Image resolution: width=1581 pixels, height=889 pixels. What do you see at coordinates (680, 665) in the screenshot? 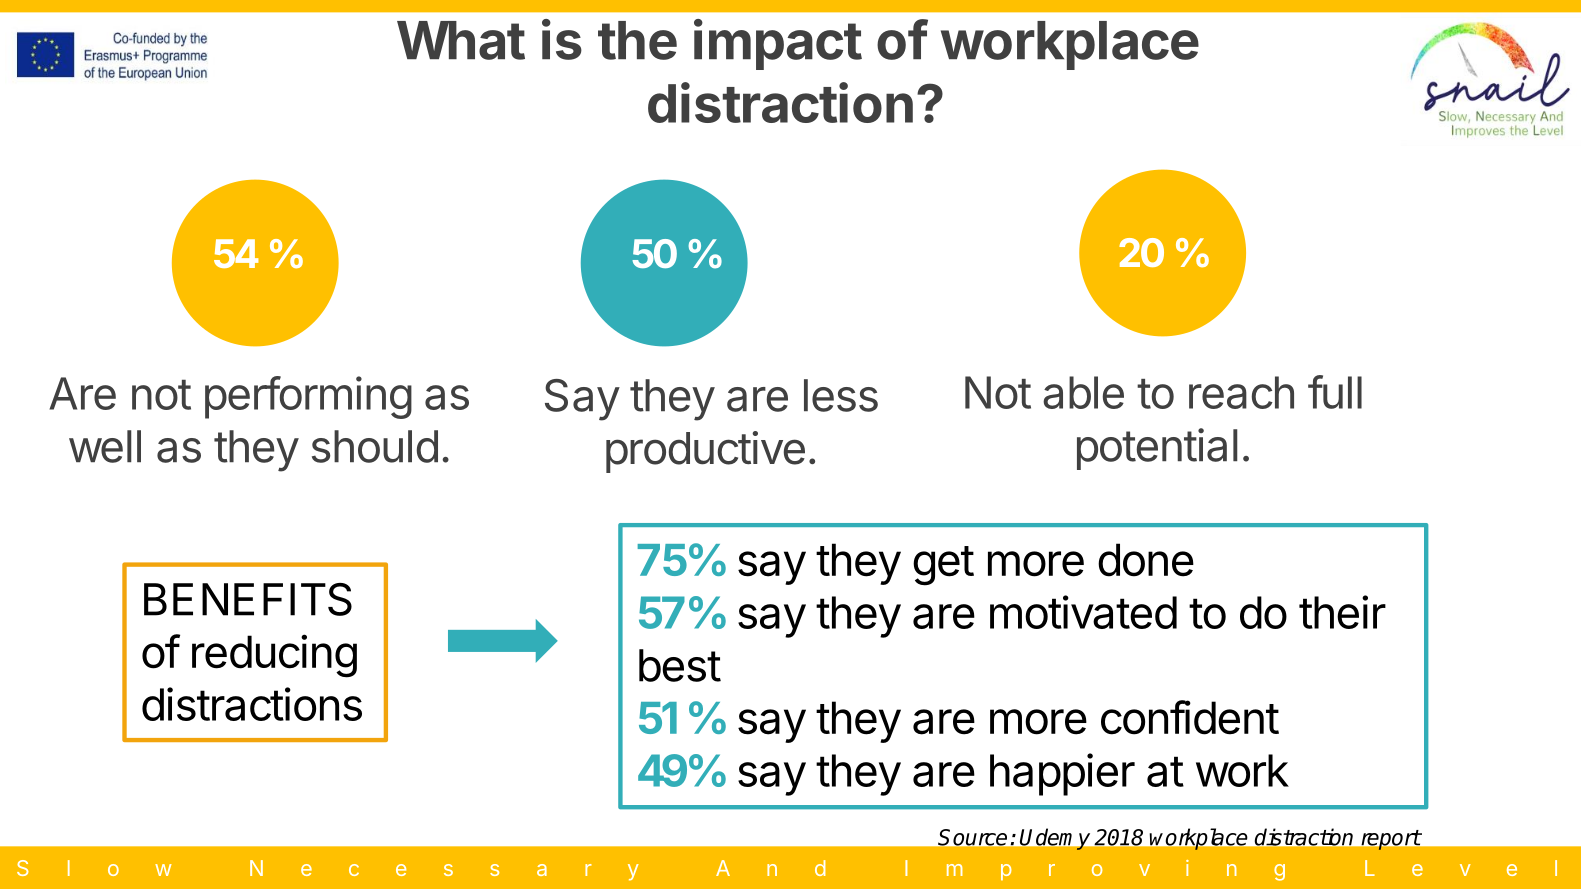
I see `best` at bounding box center [680, 665].
